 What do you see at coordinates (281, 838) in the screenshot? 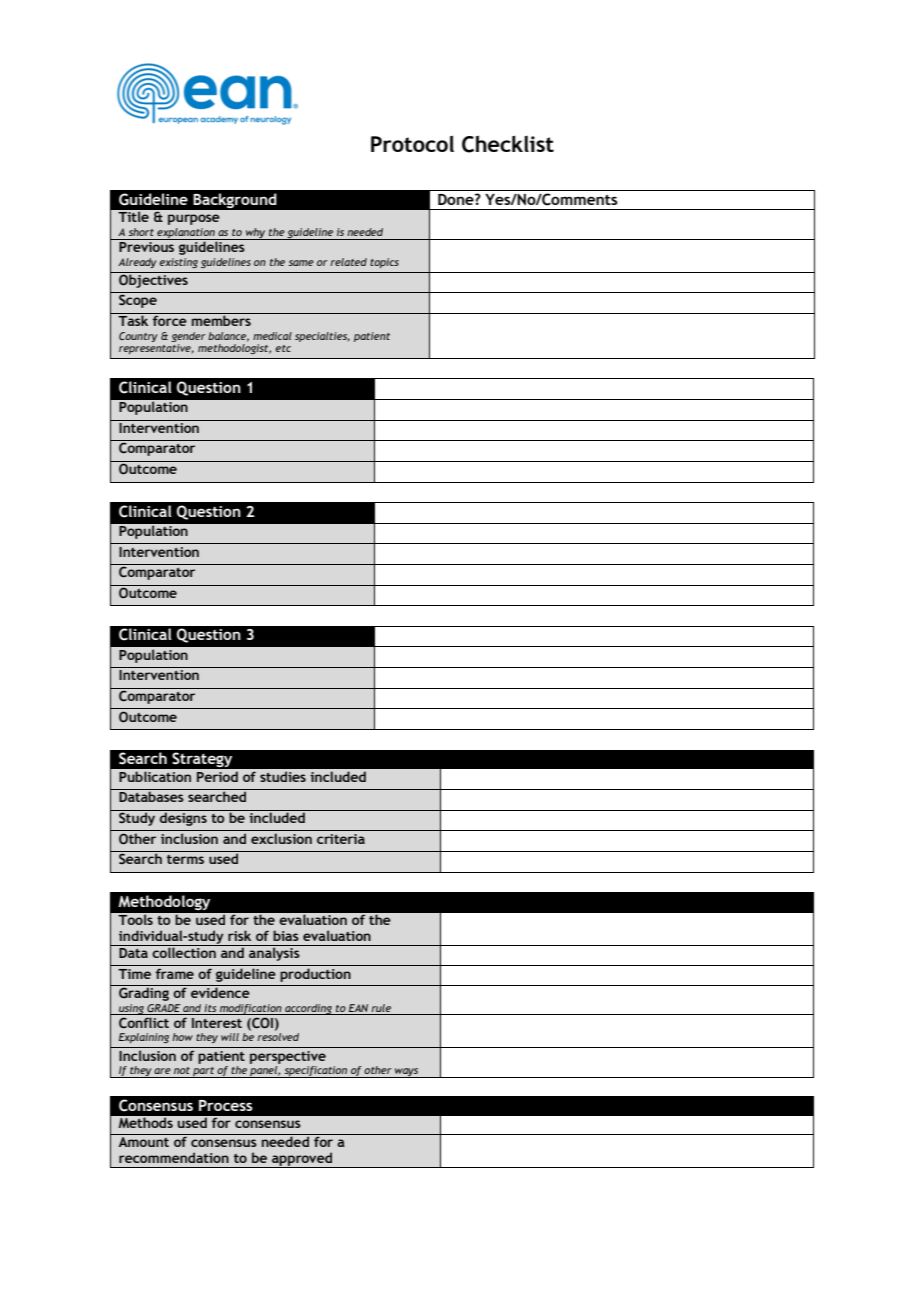
I see `exclusion` at bounding box center [281, 838].
